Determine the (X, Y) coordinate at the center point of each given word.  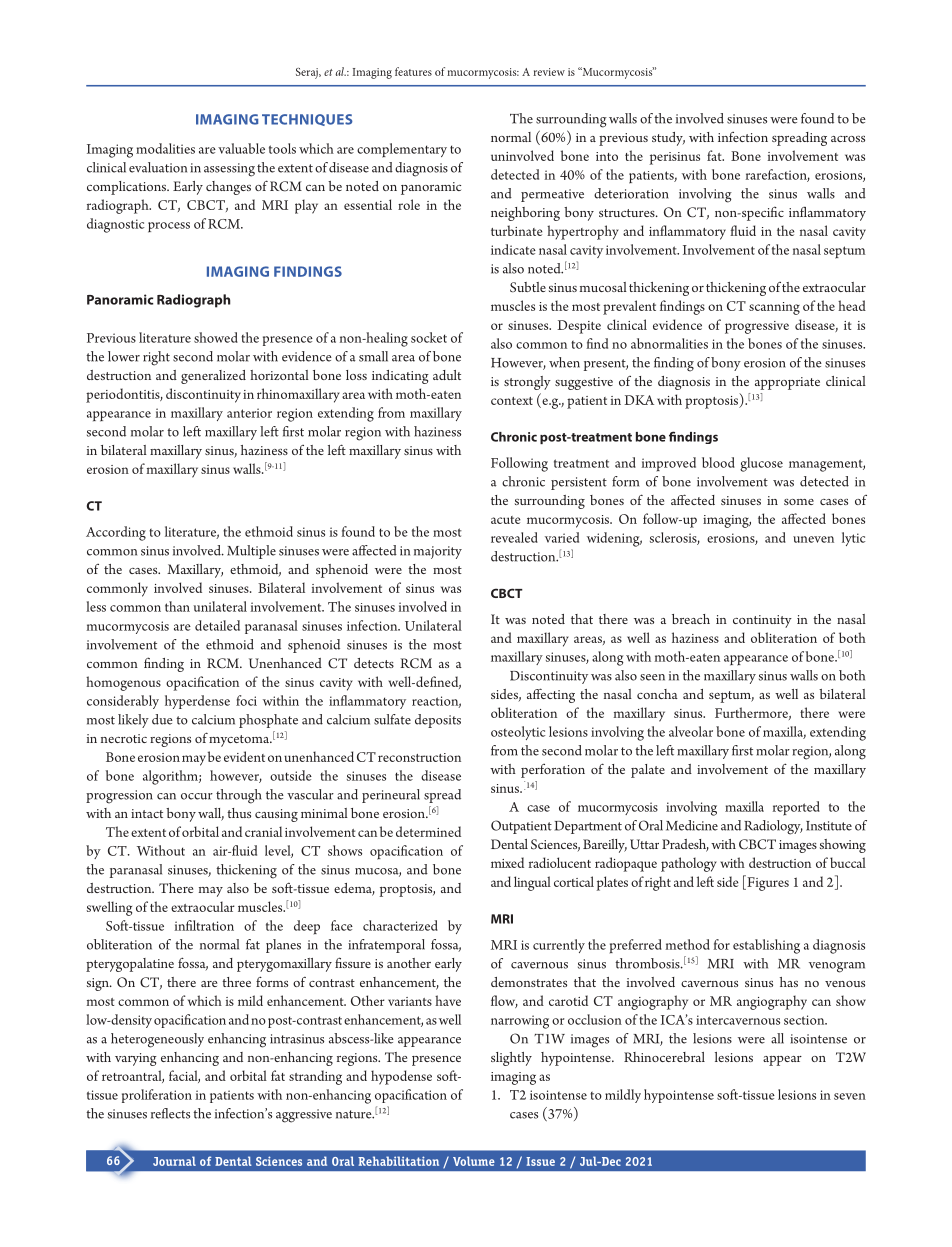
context (512, 401)
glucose (761, 464)
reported (796, 808)
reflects (170, 1113)
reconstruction (419, 757)
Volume (474, 1161)
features (413, 71)
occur (197, 796)
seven (850, 1096)
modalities (165, 148)
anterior (249, 413)
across (848, 139)
